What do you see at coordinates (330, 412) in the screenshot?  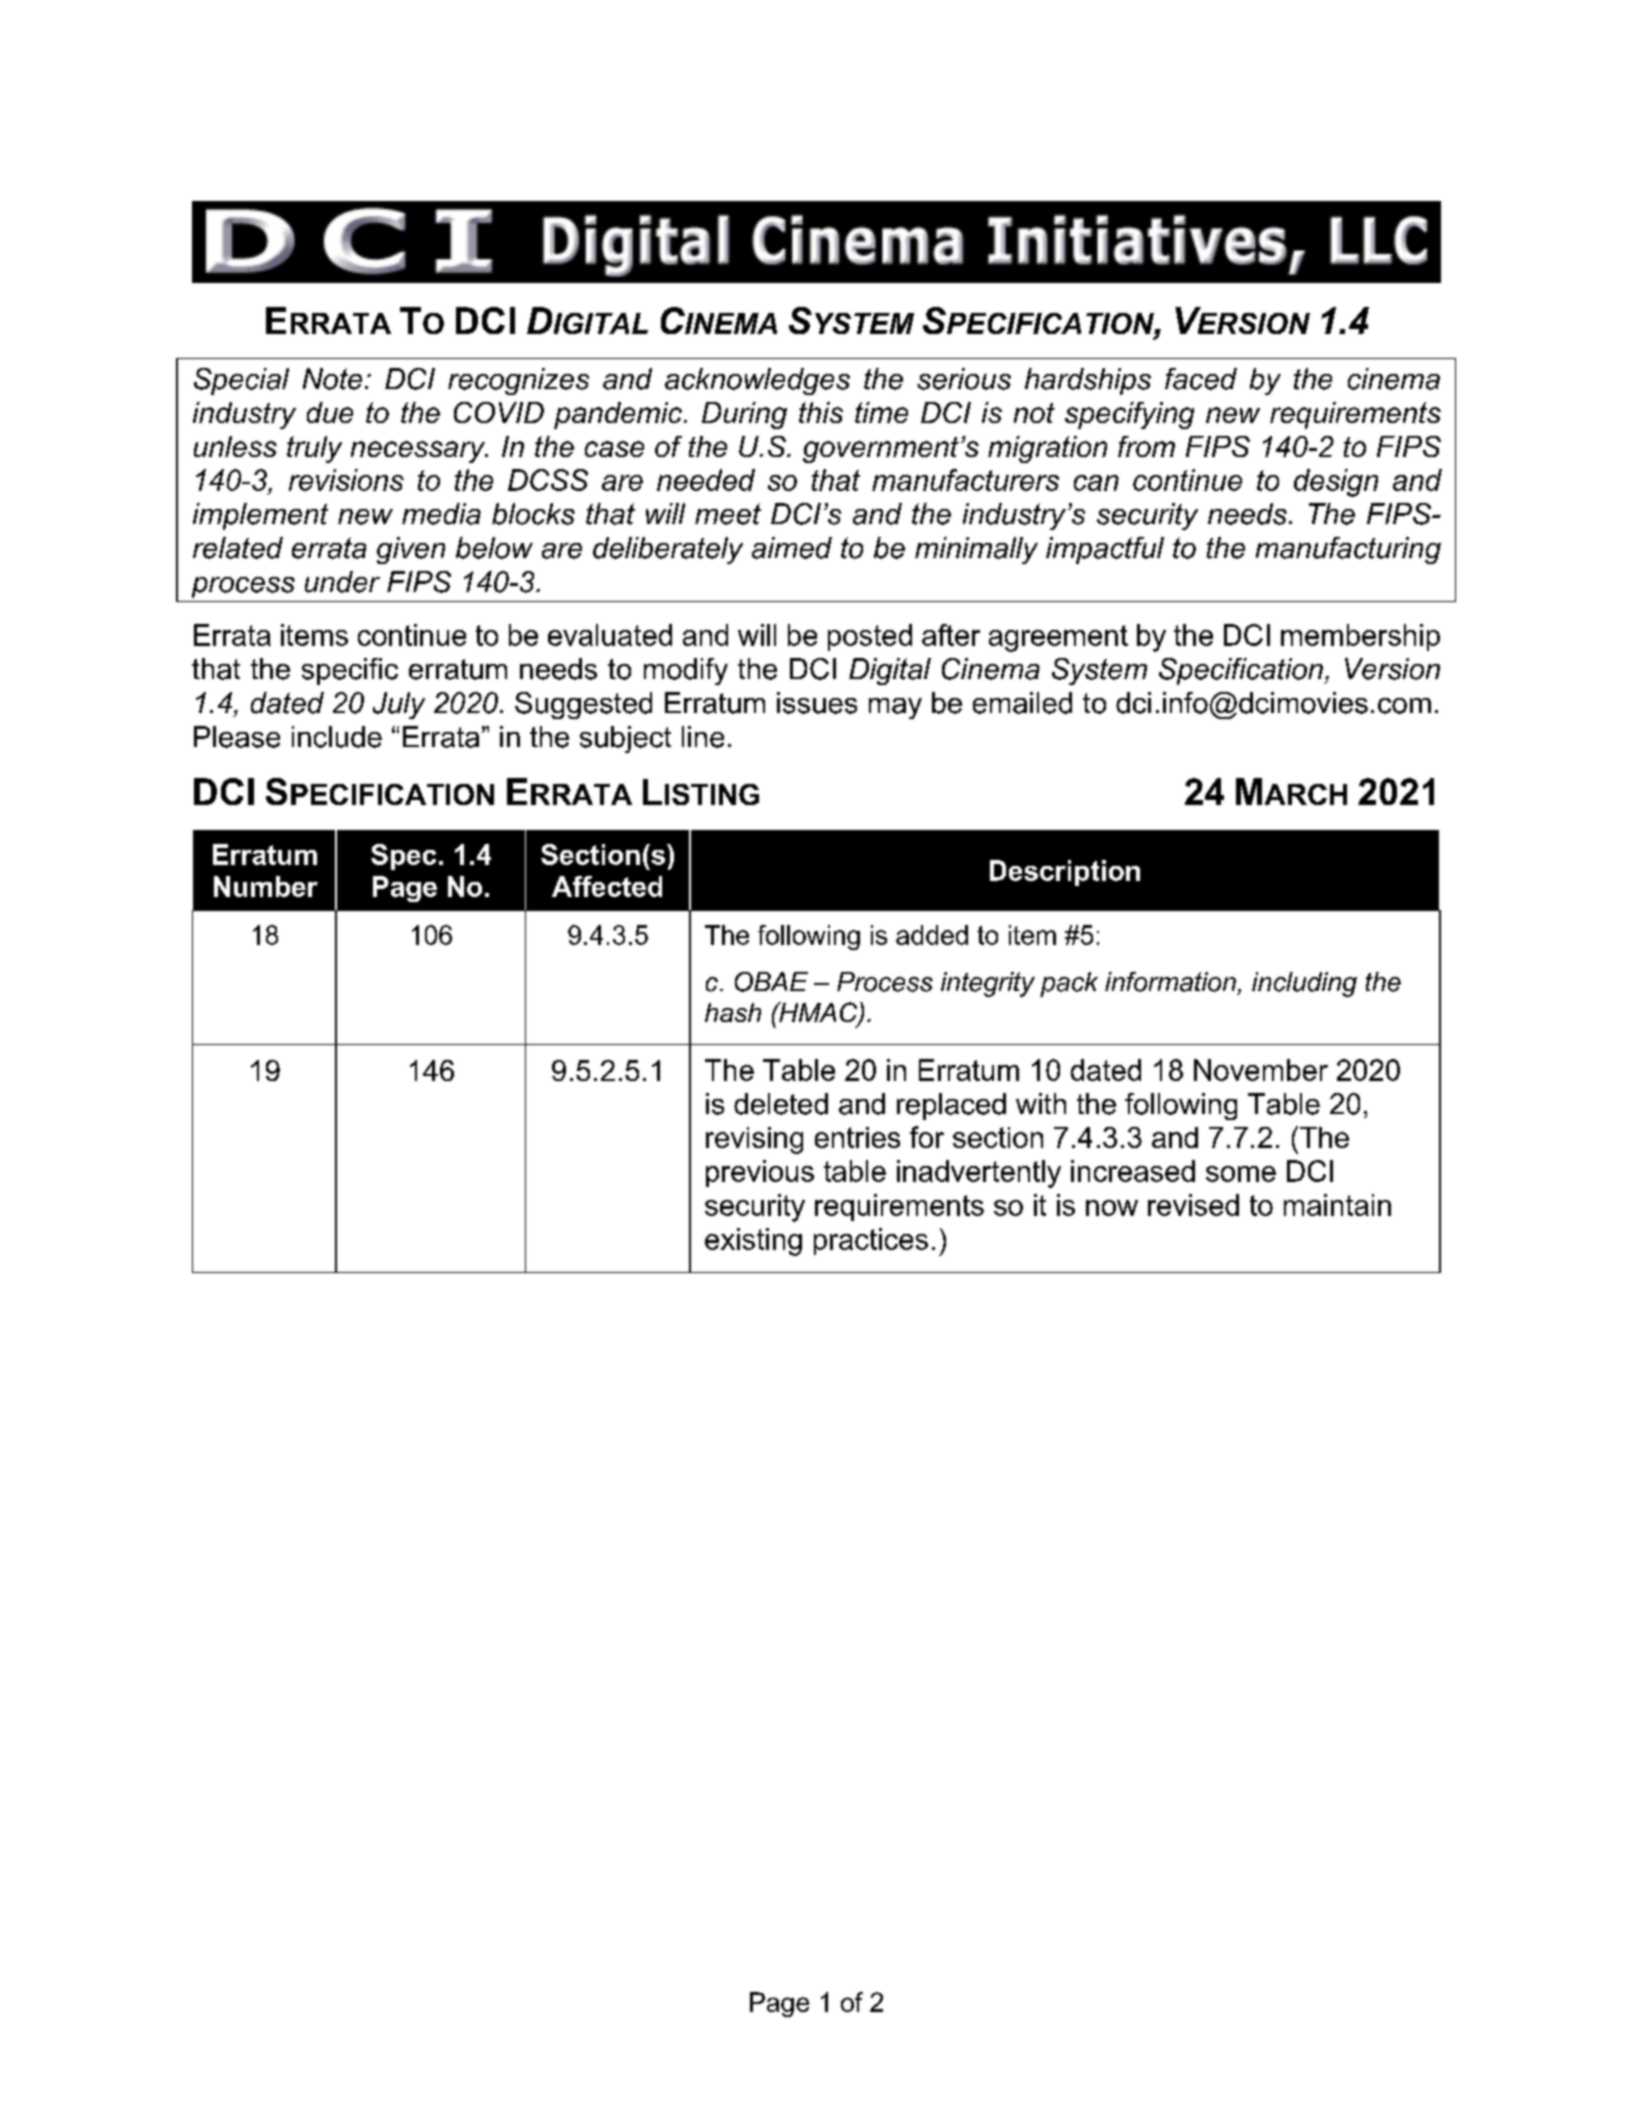 I see `due` at bounding box center [330, 412].
